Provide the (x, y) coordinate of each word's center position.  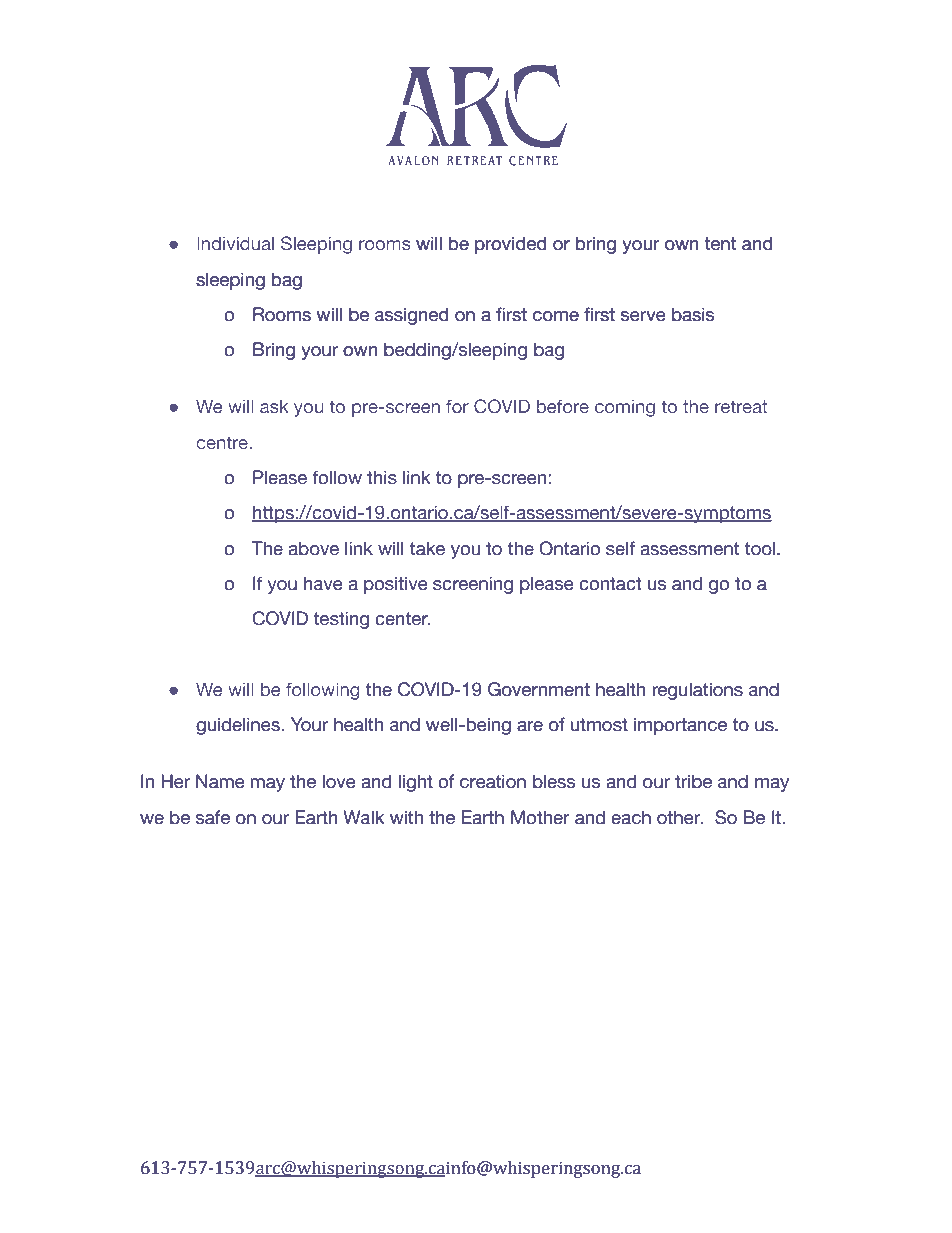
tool (761, 549)
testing (341, 620)
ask (274, 406)
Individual (235, 243)
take (427, 549)
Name (220, 781)
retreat (741, 406)
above (313, 549)
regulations (697, 691)
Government (539, 689)
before (563, 406)
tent (720, 244)
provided (511, 245)
